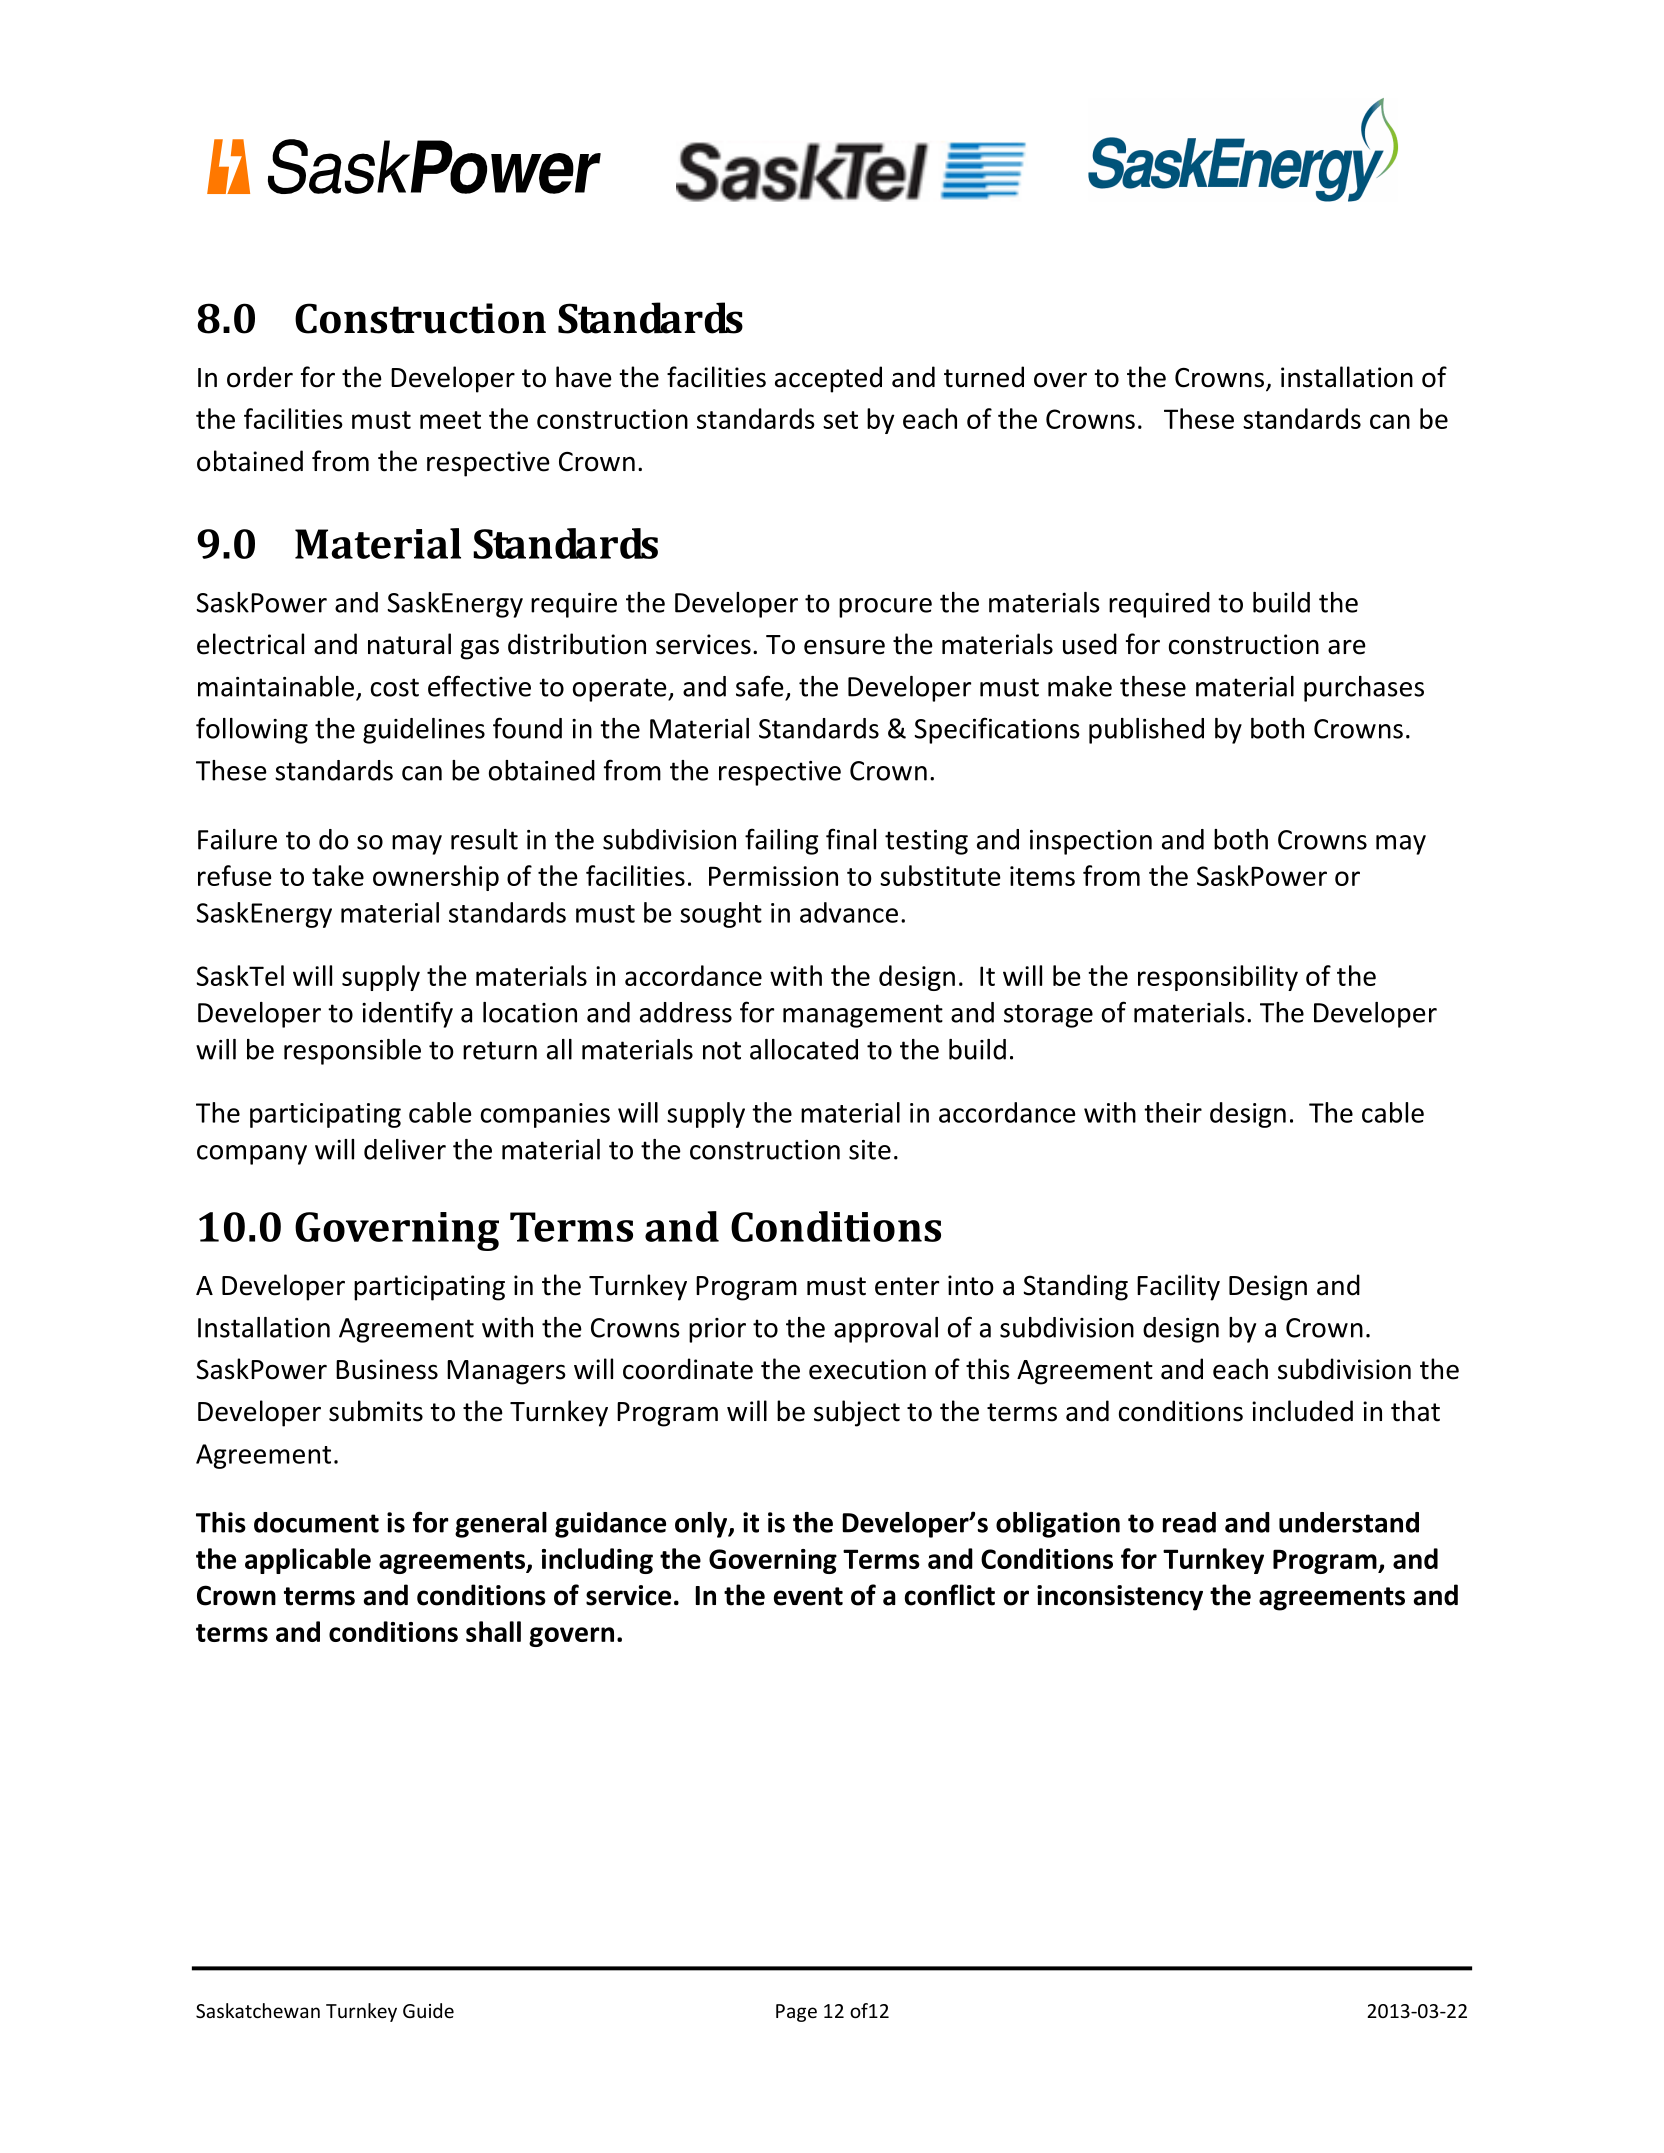  I want to click on Page, so click(796, 2013).
